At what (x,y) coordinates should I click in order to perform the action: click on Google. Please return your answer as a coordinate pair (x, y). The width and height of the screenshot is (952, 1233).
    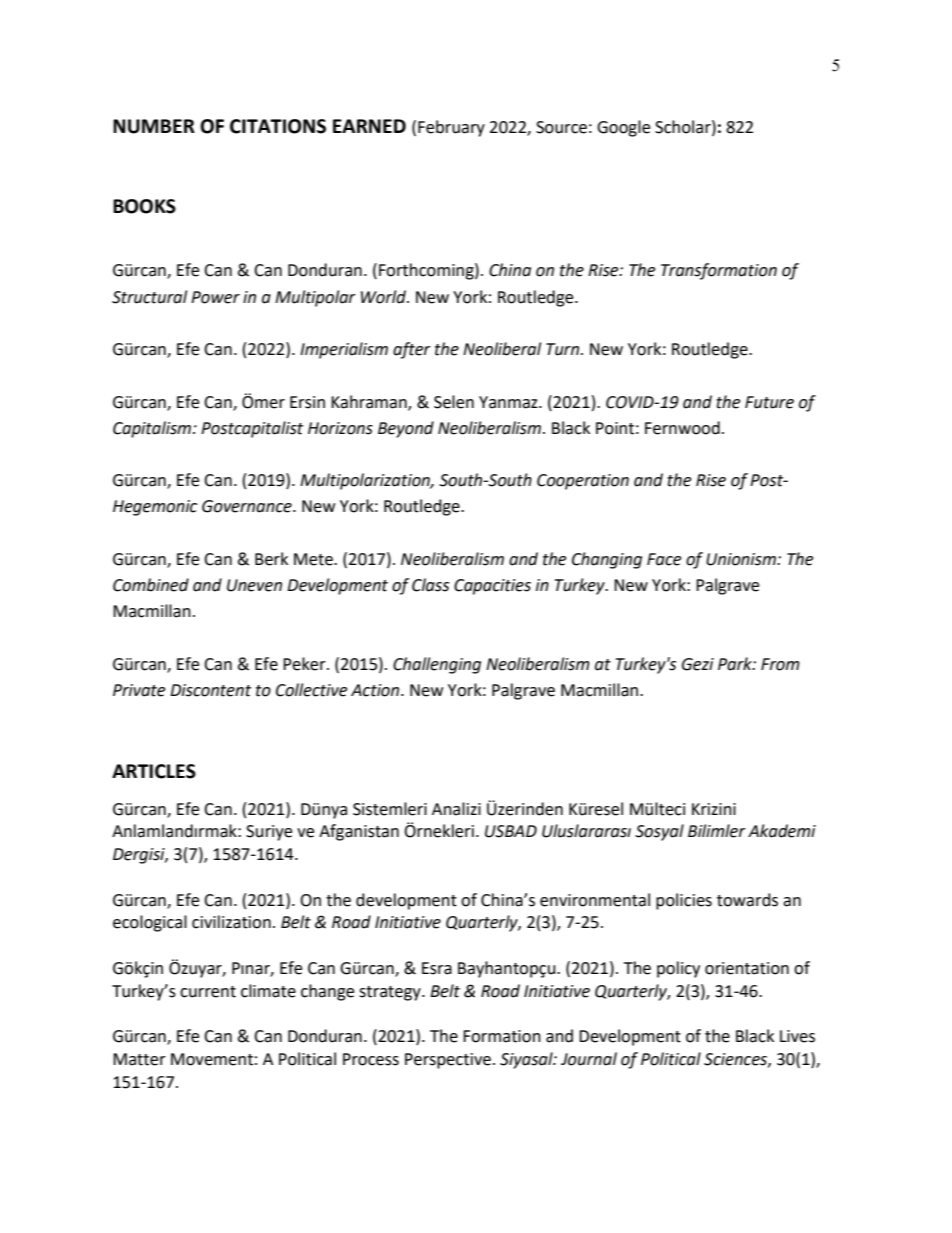
    Looking at the image, I should click on (623, 128).
